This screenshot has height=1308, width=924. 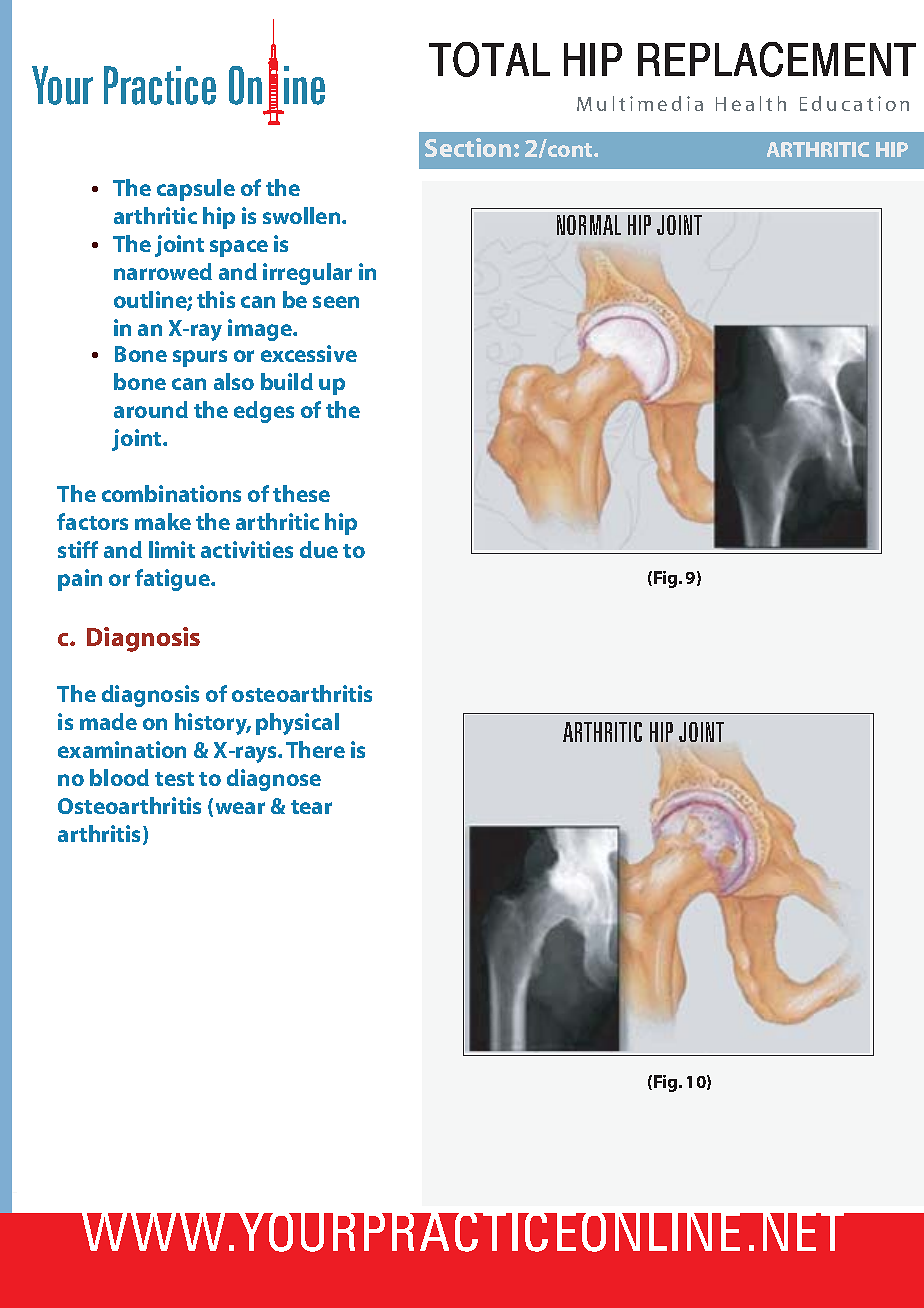 I want to click on Health, so click(x=751, y=103).
